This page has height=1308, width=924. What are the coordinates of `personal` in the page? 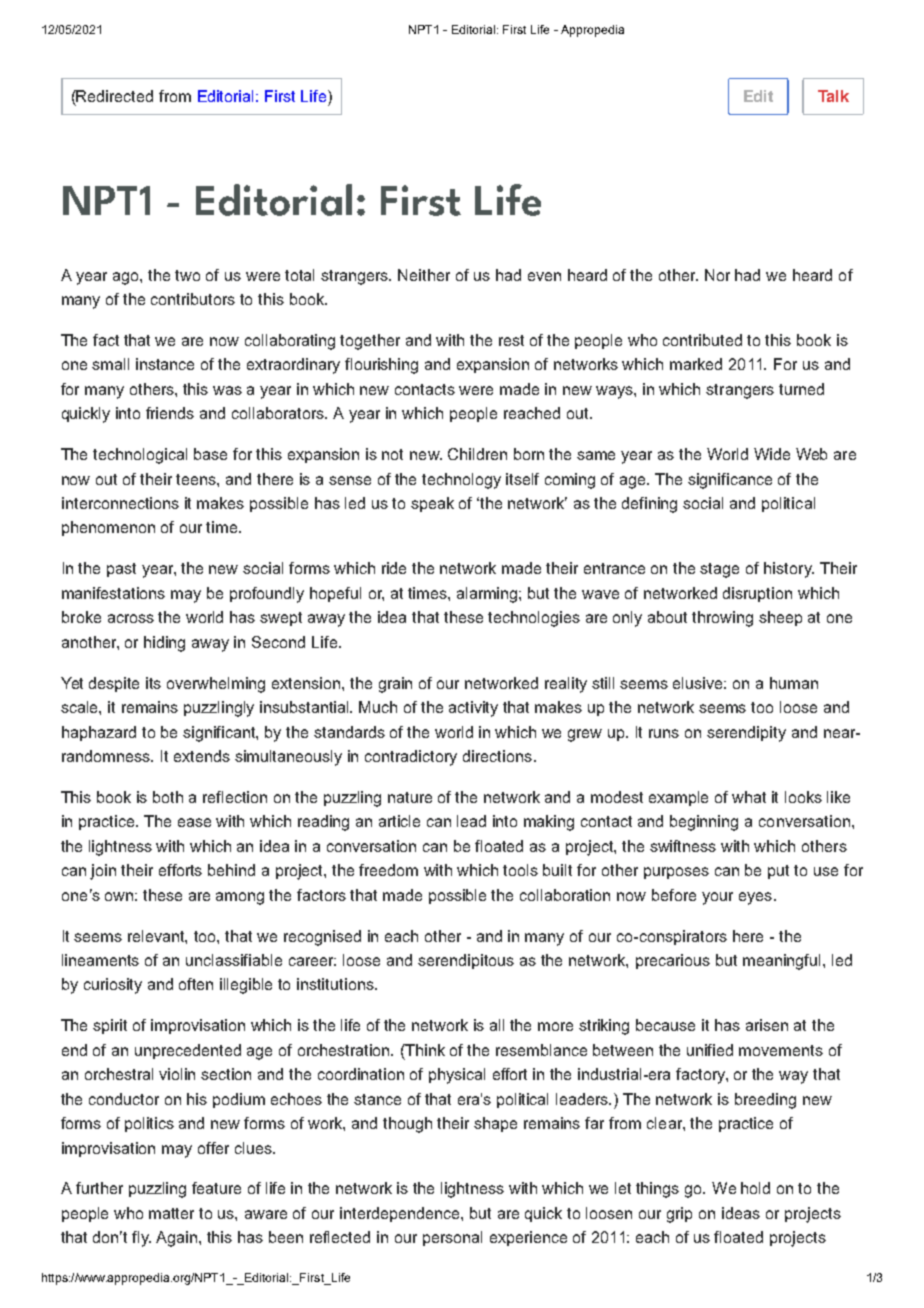 It's located at (452, 1238).
